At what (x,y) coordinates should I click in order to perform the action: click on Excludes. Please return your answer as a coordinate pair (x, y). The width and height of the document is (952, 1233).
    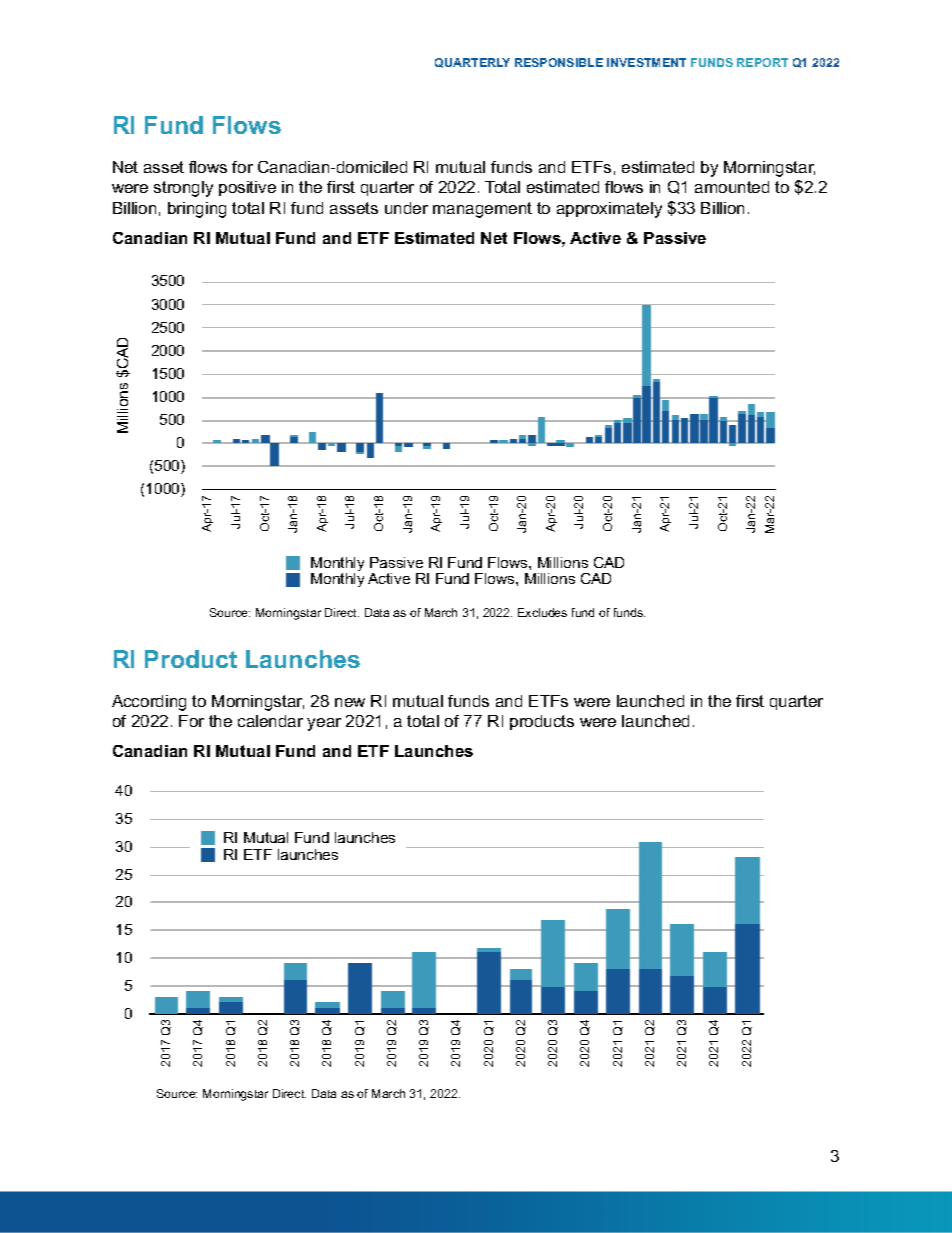
    Looking at the image, I should click on (542, 612).
